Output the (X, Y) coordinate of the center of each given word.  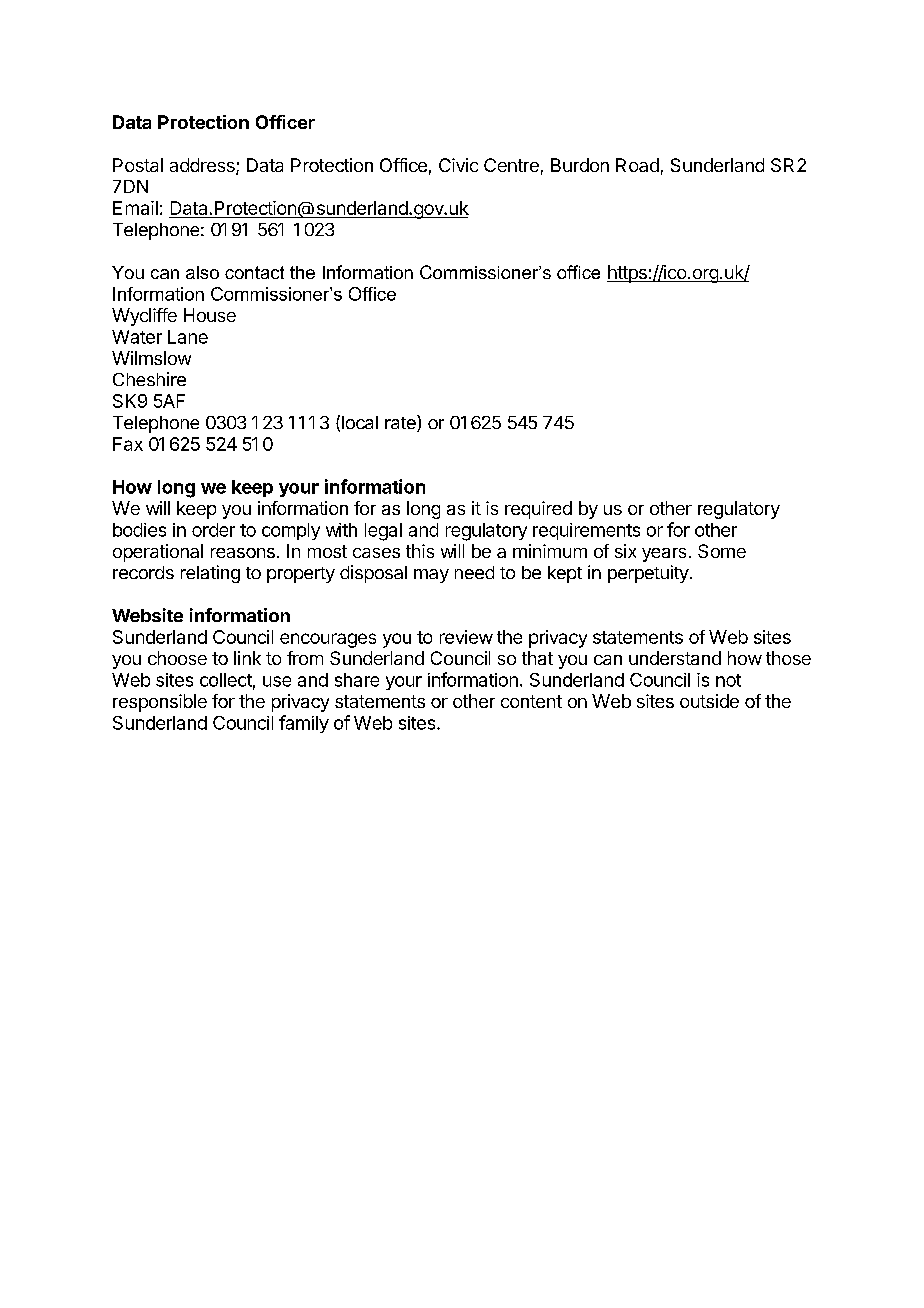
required (538, 510)
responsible (160, 703)
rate (401, 423)
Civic (458, 165)
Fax (128, 444)
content (531, 701)
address (203, 166)
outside (709, 701)
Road (637, 165)
